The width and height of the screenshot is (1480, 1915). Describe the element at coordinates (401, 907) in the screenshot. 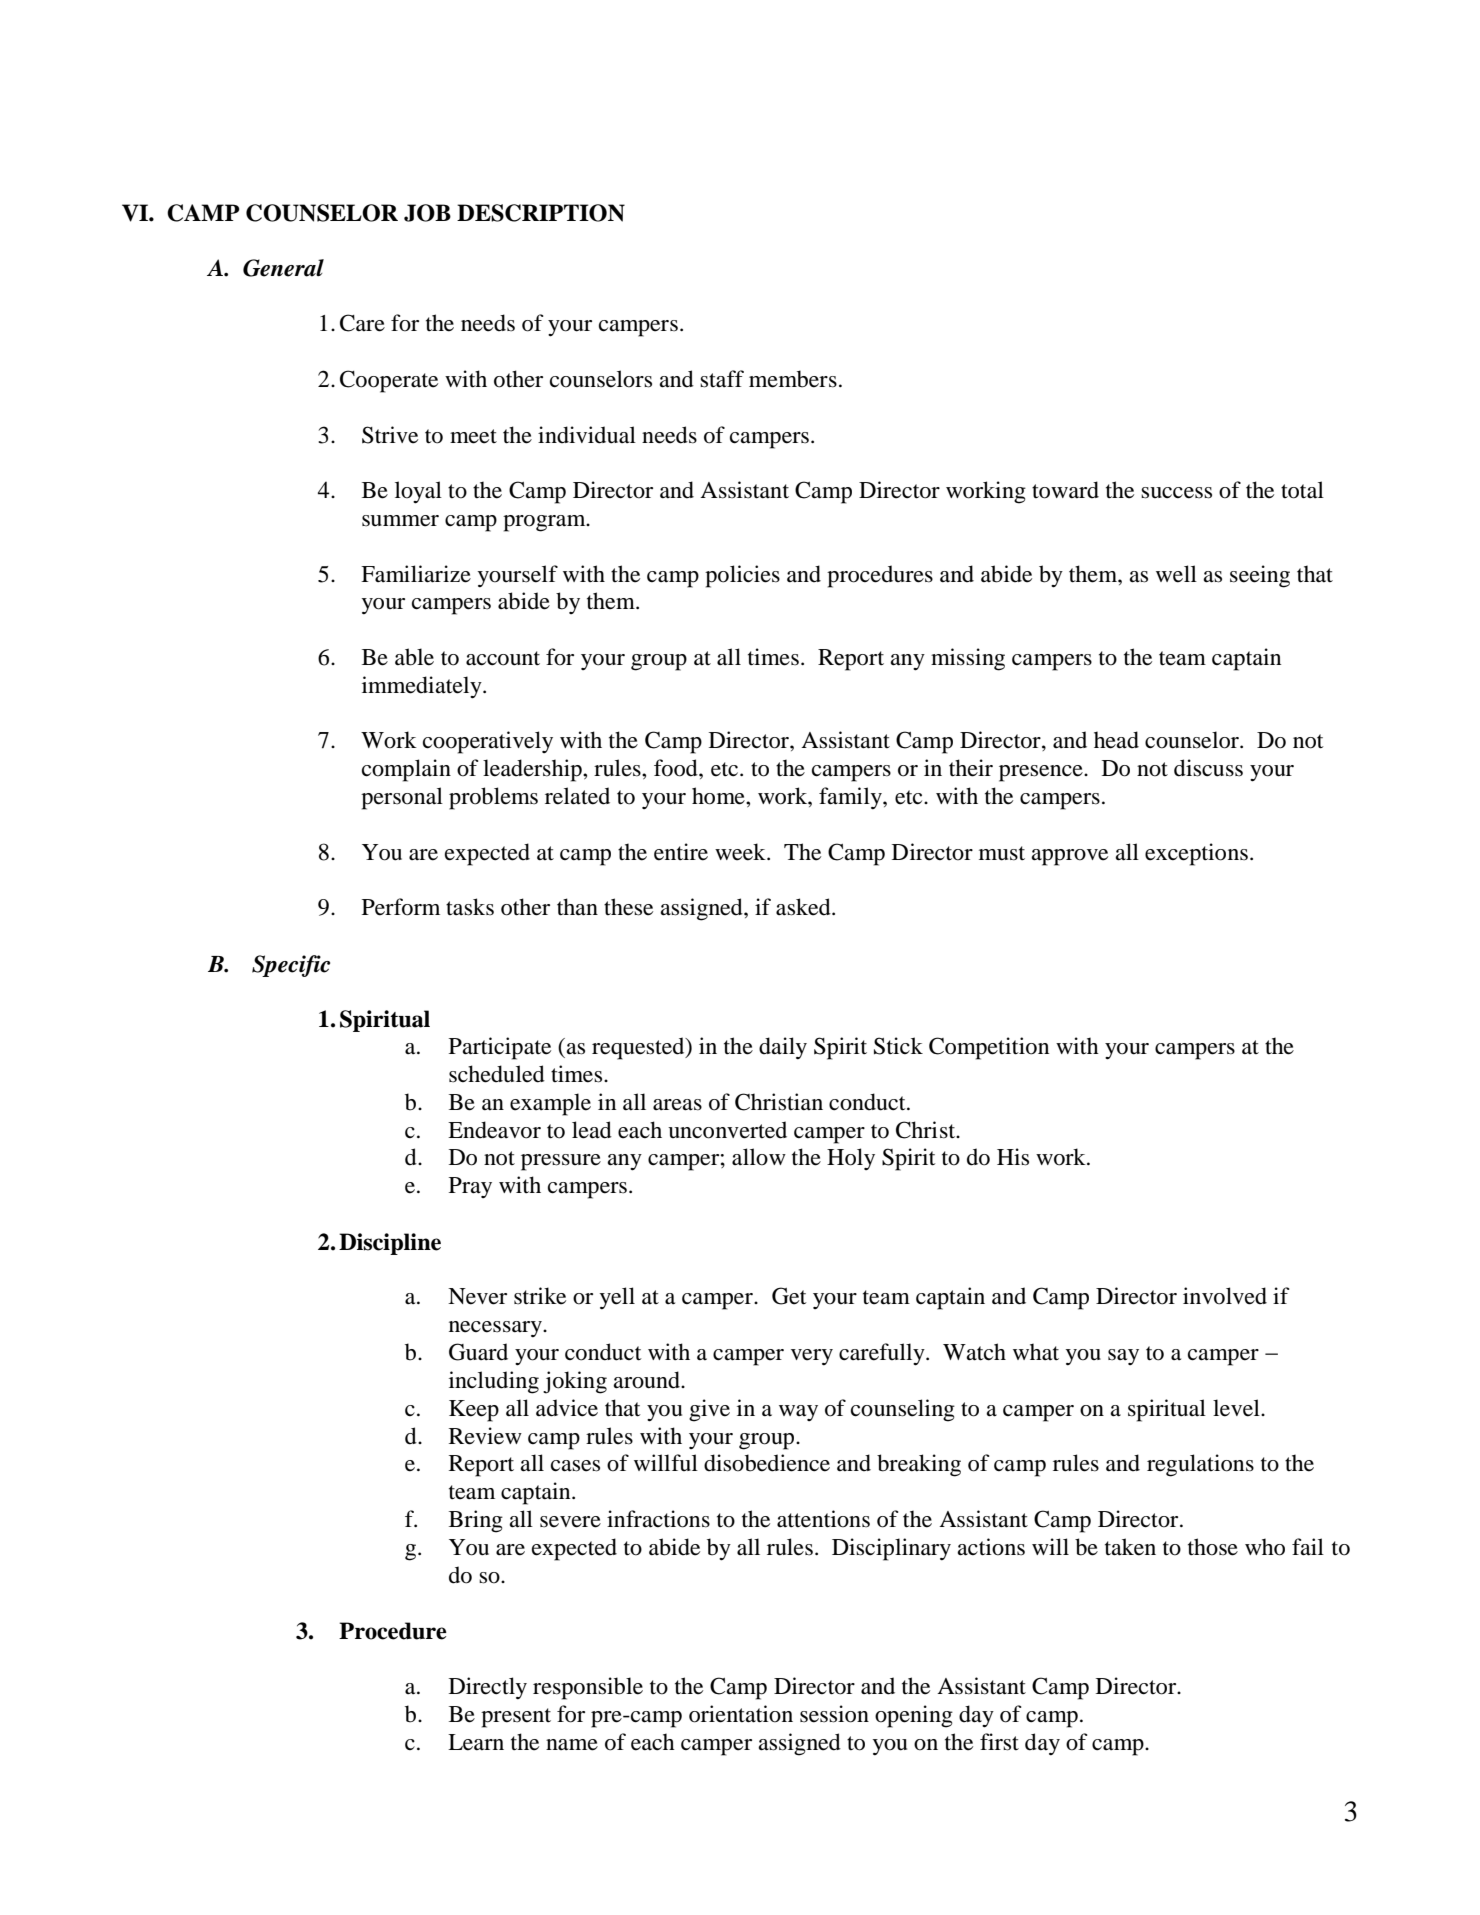

I see `Perform` at that location.
